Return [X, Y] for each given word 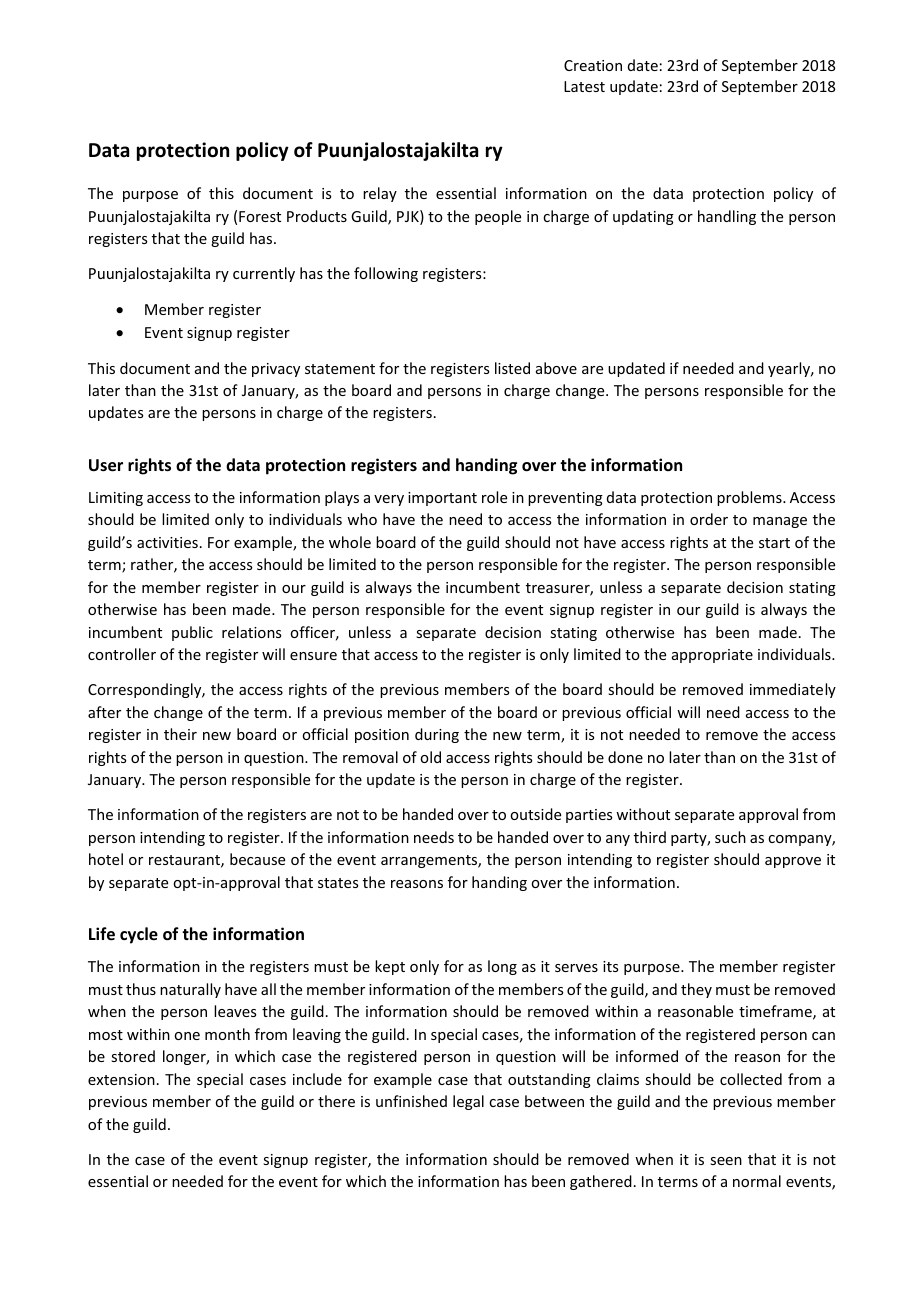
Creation [593, 65]
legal [468, 1102]
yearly [790, 369]
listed [512, 368]
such [730, 837]
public [192, 633]
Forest [260, 216]
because [257, 859]
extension [121, 1079]
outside [535, 814]
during [437, 735]
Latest [584, 86]
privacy [276, 370]
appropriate [712, 656]
